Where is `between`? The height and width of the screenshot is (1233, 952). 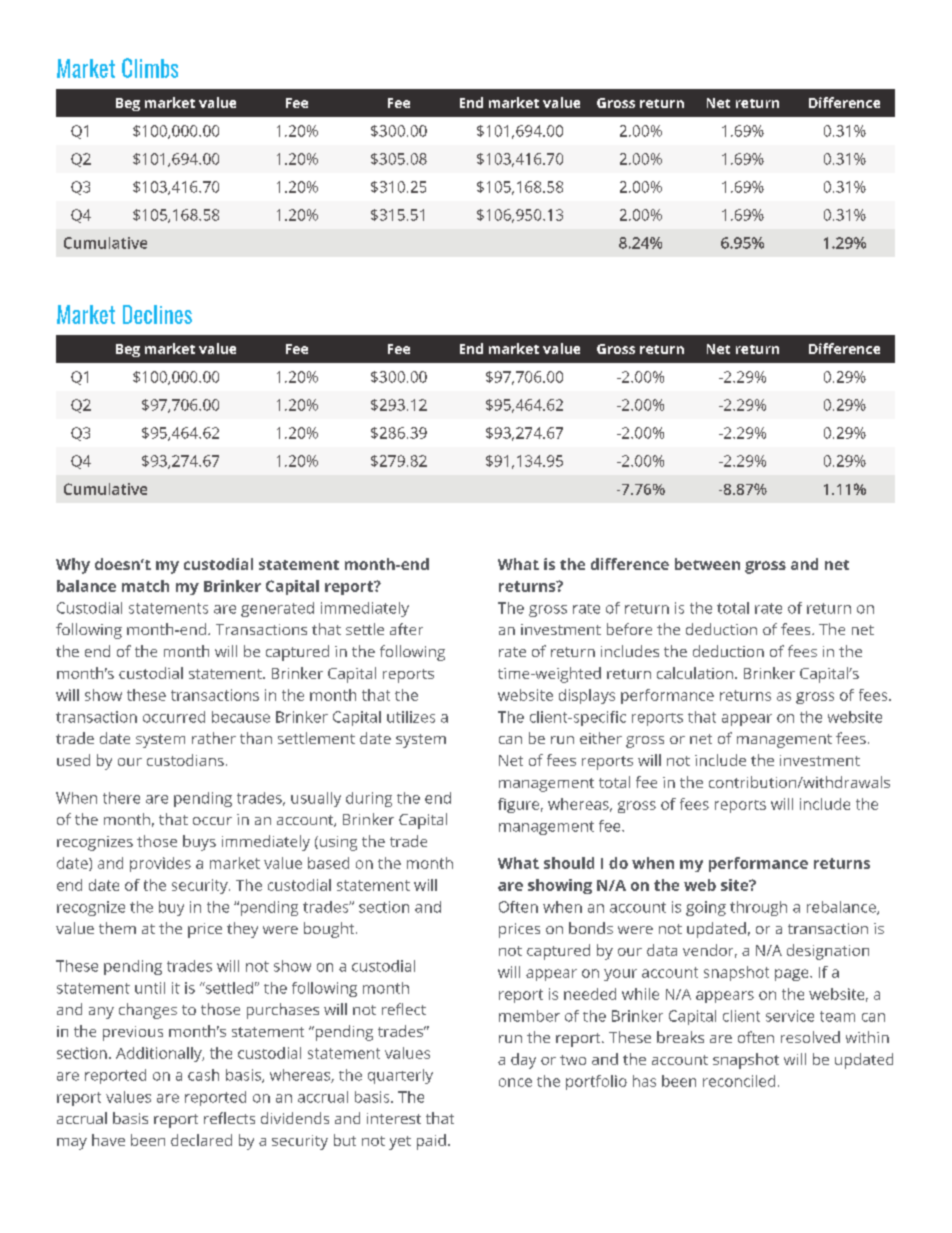 between is located at coordinates (707, 564).
